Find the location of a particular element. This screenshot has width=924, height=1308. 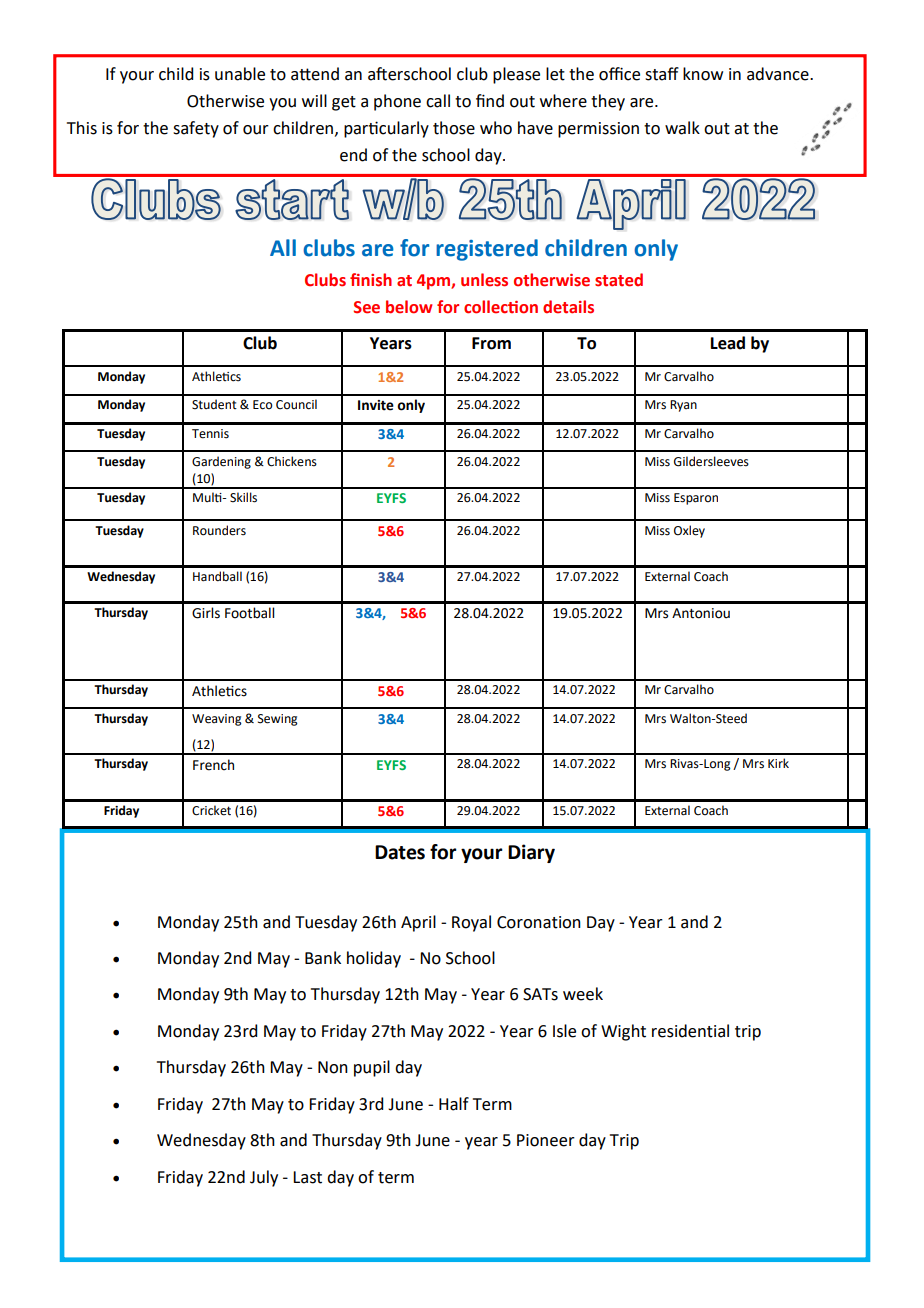

walk is located at coordinates (682, 128).
